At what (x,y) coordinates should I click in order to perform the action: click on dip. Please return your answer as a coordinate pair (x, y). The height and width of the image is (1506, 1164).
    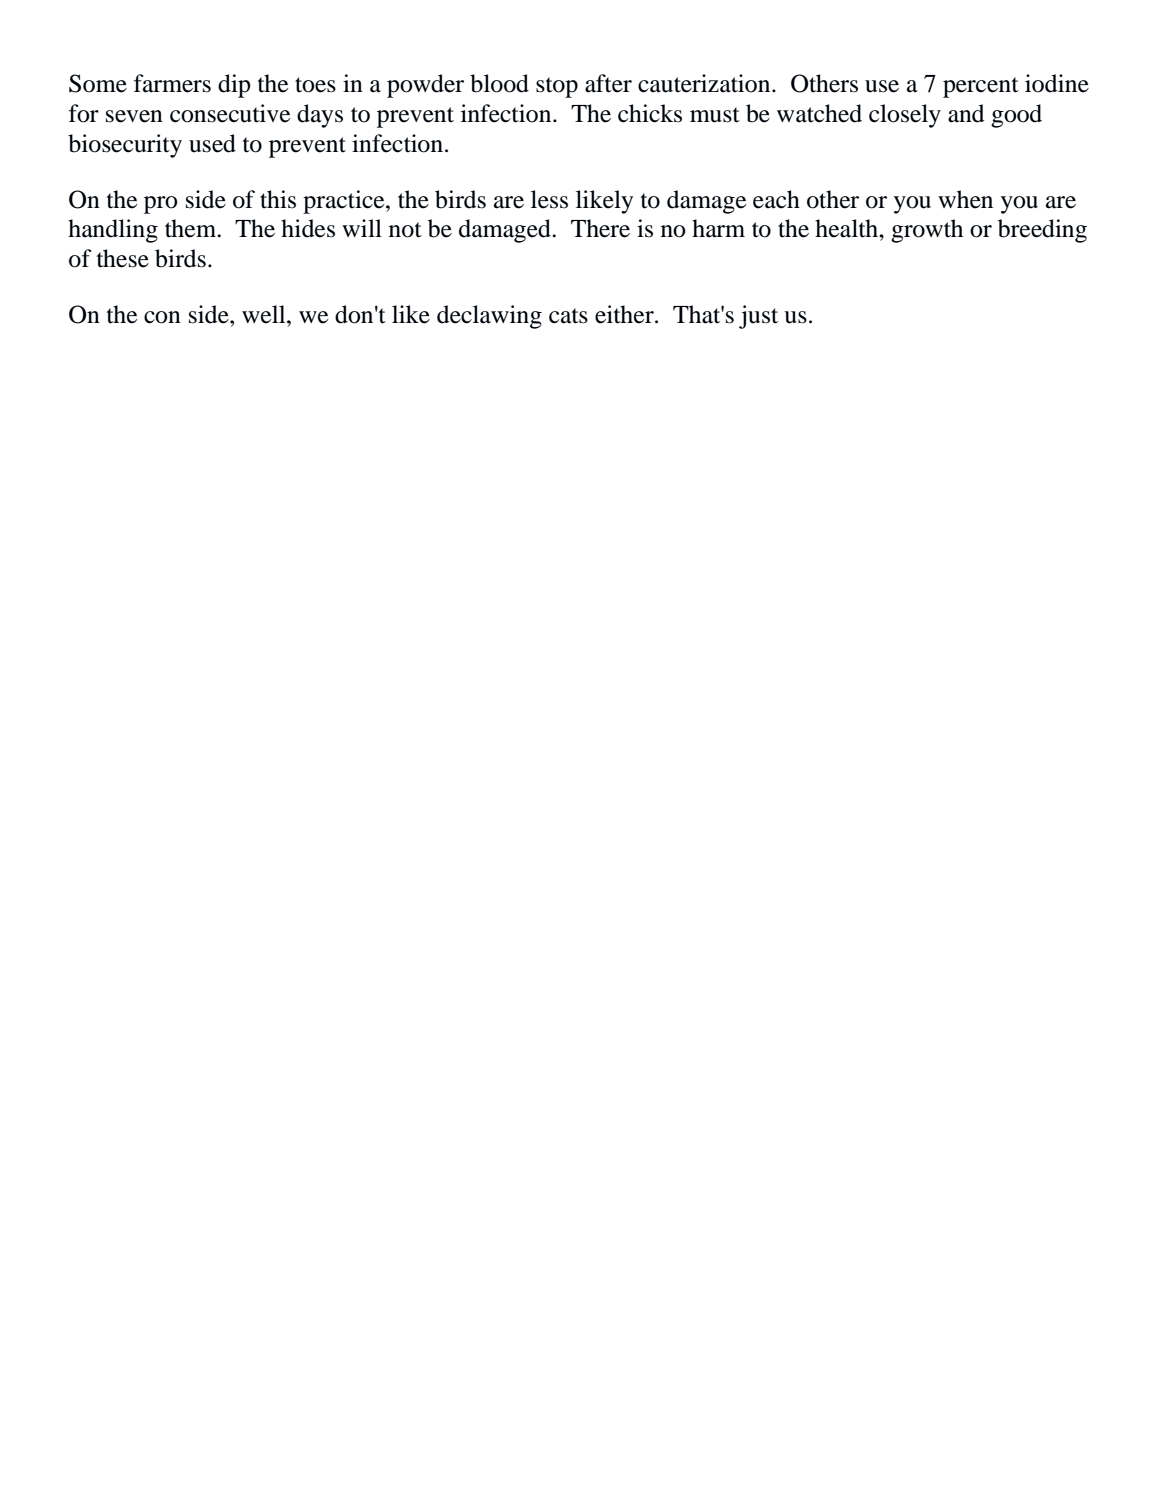
    Looking at the image, I should click on (234, 86).
